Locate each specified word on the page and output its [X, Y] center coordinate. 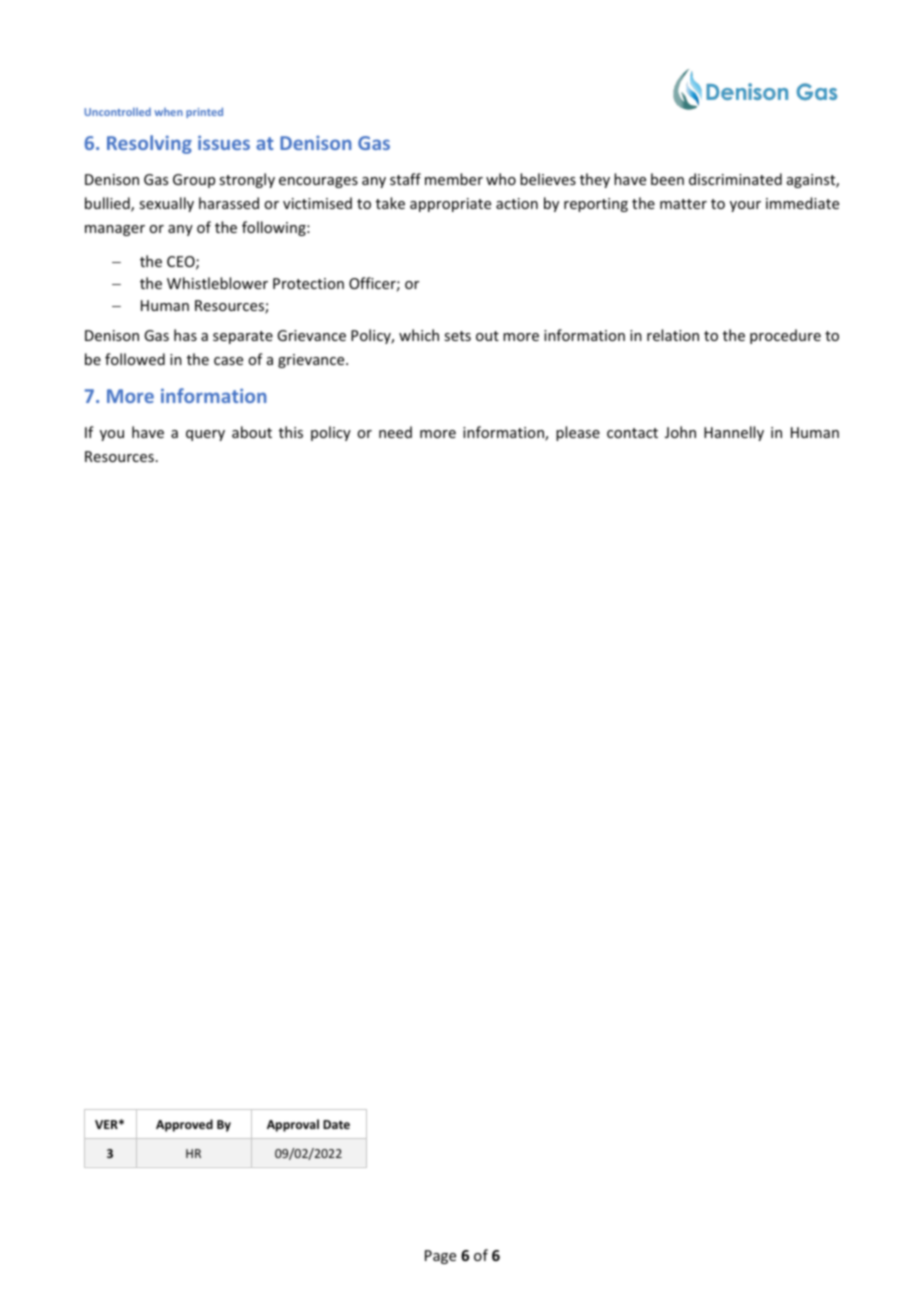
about [252, 432]
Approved [184, 1125]
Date [336, 1124]
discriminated [735, 179]
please [578, 433]
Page [440, 1257]
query [205, 435]
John [680, 432]
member [454, 179]
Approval [293, 1125]
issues [224, 142]
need [395, 432]
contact [632, 433]
